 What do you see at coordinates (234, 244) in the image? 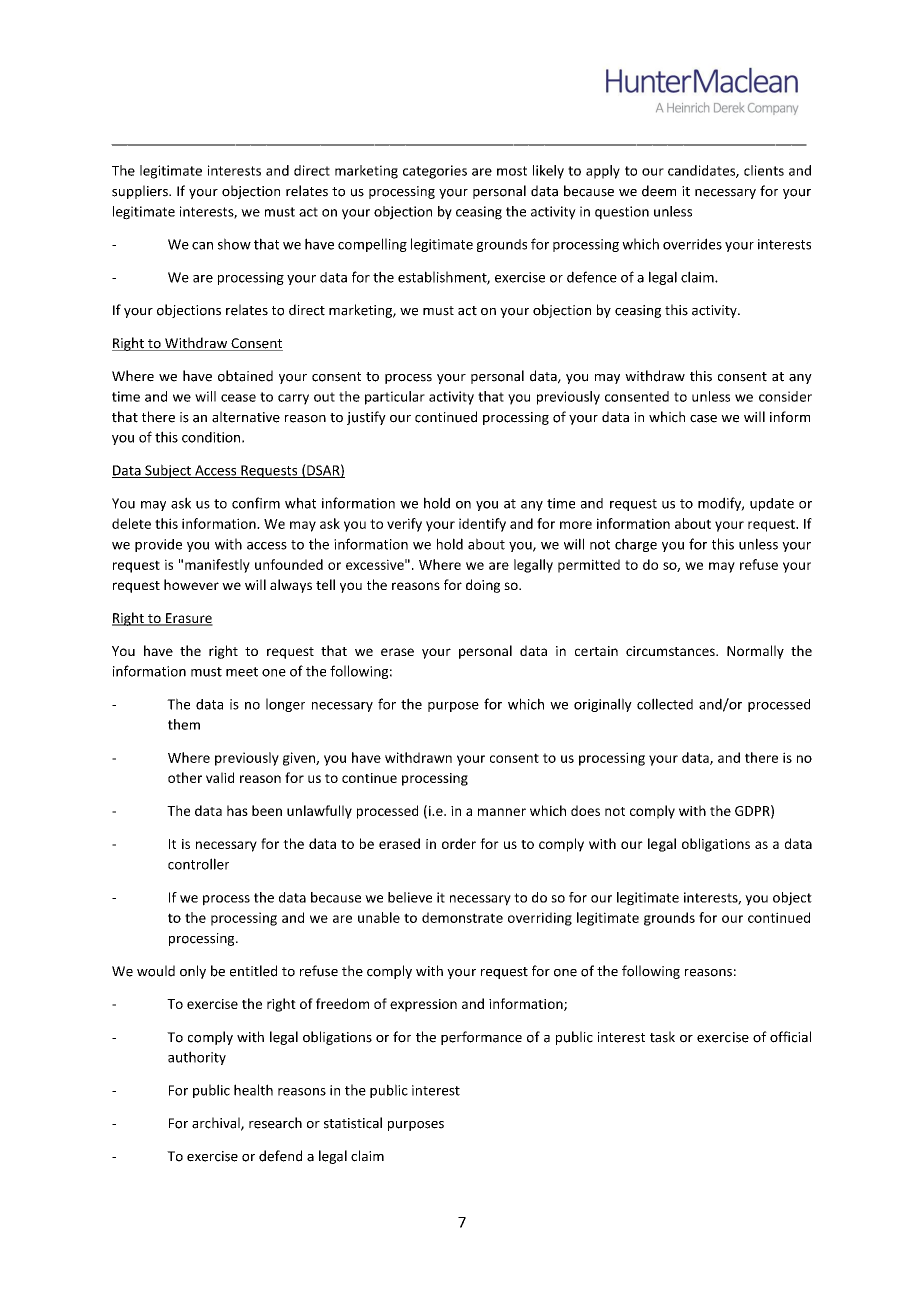
I see `show` at bounding box center [234, 244].
